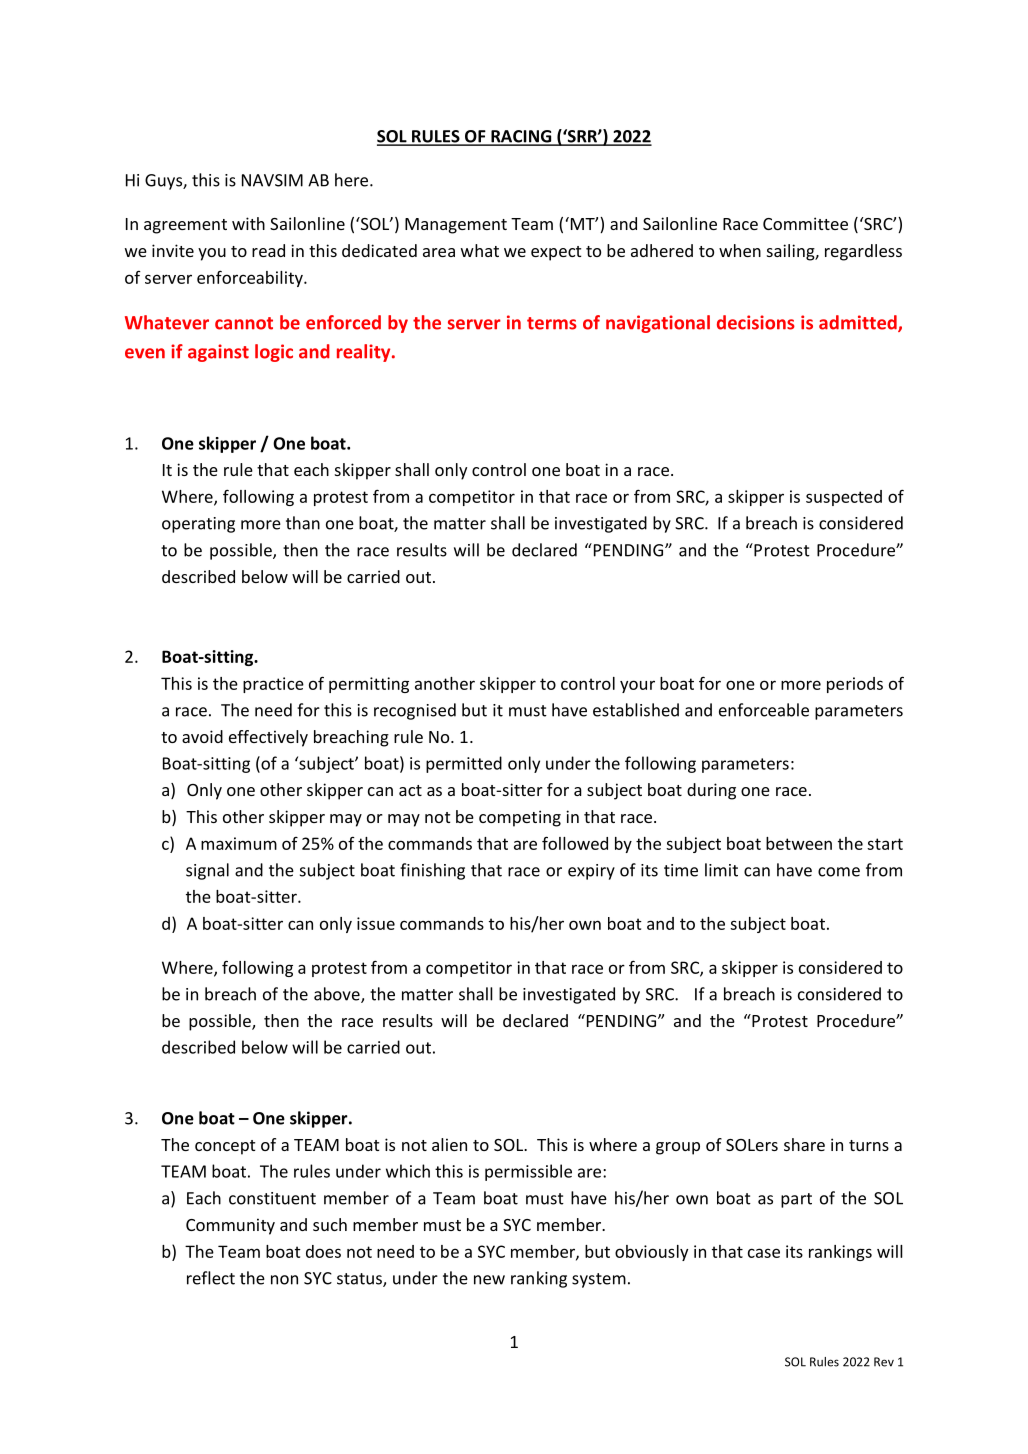 Image resolution: width=1028 pixels, height=1454 pixels. Describe the element at coordinates (211, 1278) in the screenshot. I see `reflect` at that location.
